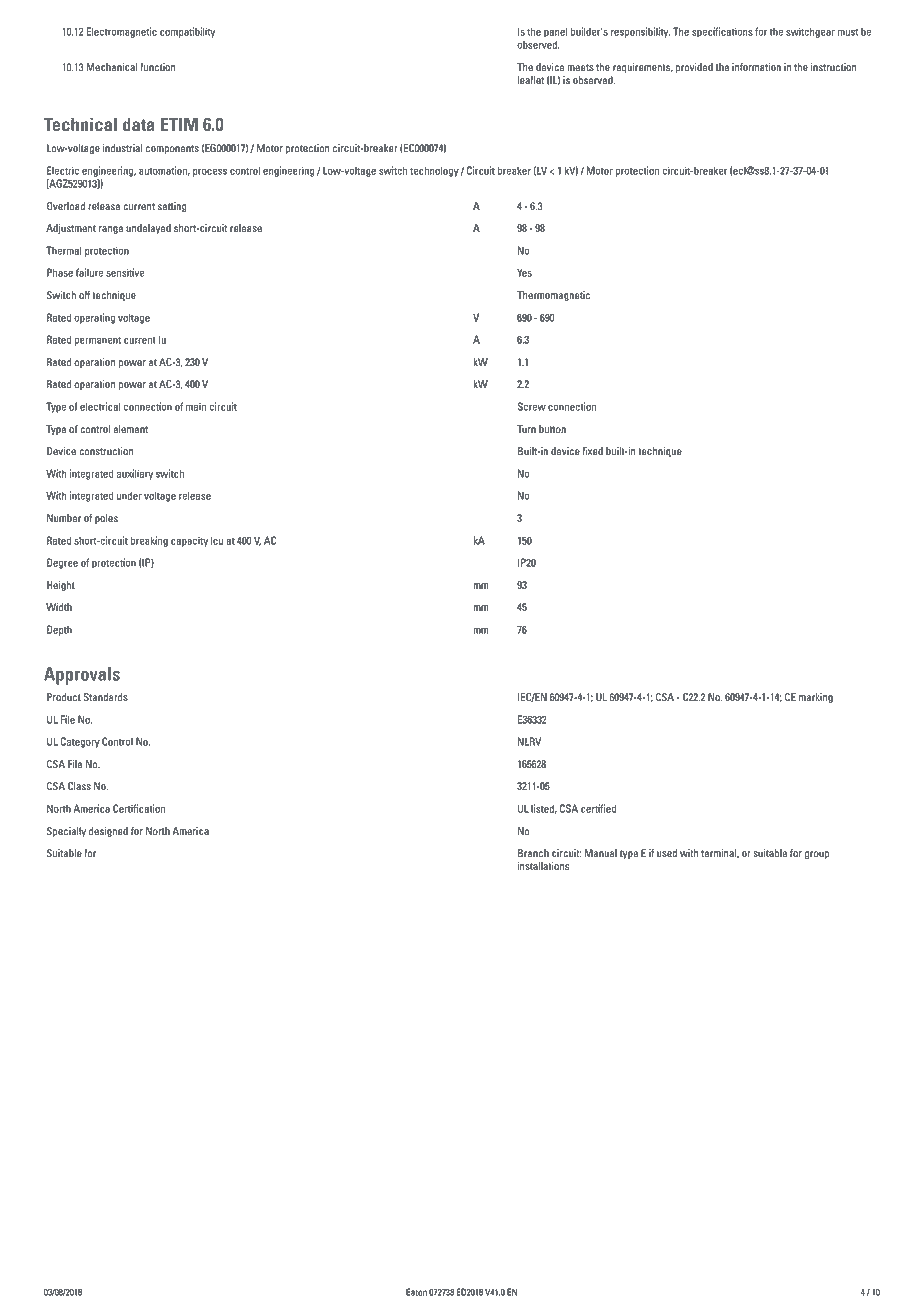 This screenshot has width=924, height=1308. What do you see at coordinates (817, 855) in the screenshot?
I see `group` at bounding box center [817, 855].
